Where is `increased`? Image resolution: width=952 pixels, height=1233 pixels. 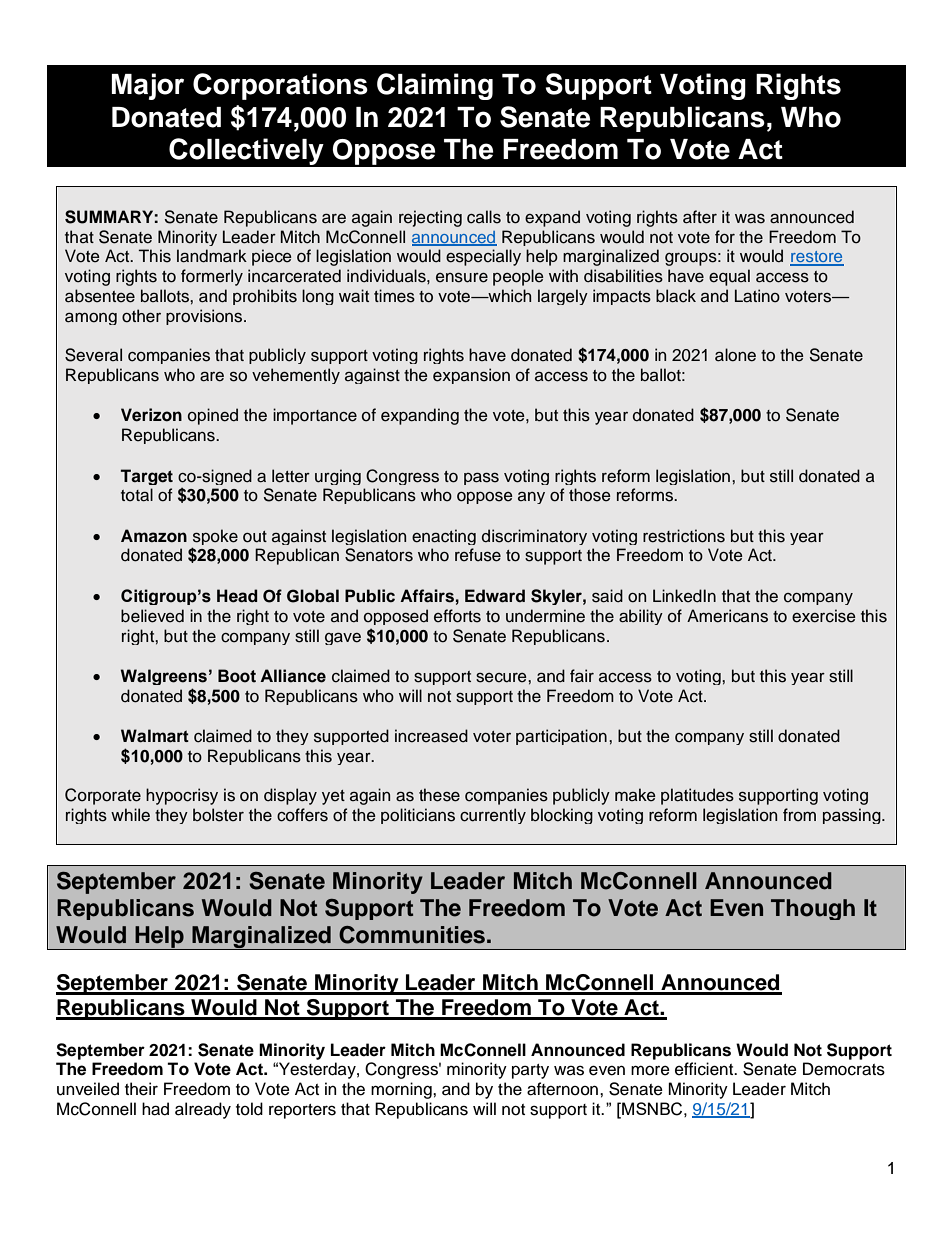 increased is located at coordinates (431, 736).
